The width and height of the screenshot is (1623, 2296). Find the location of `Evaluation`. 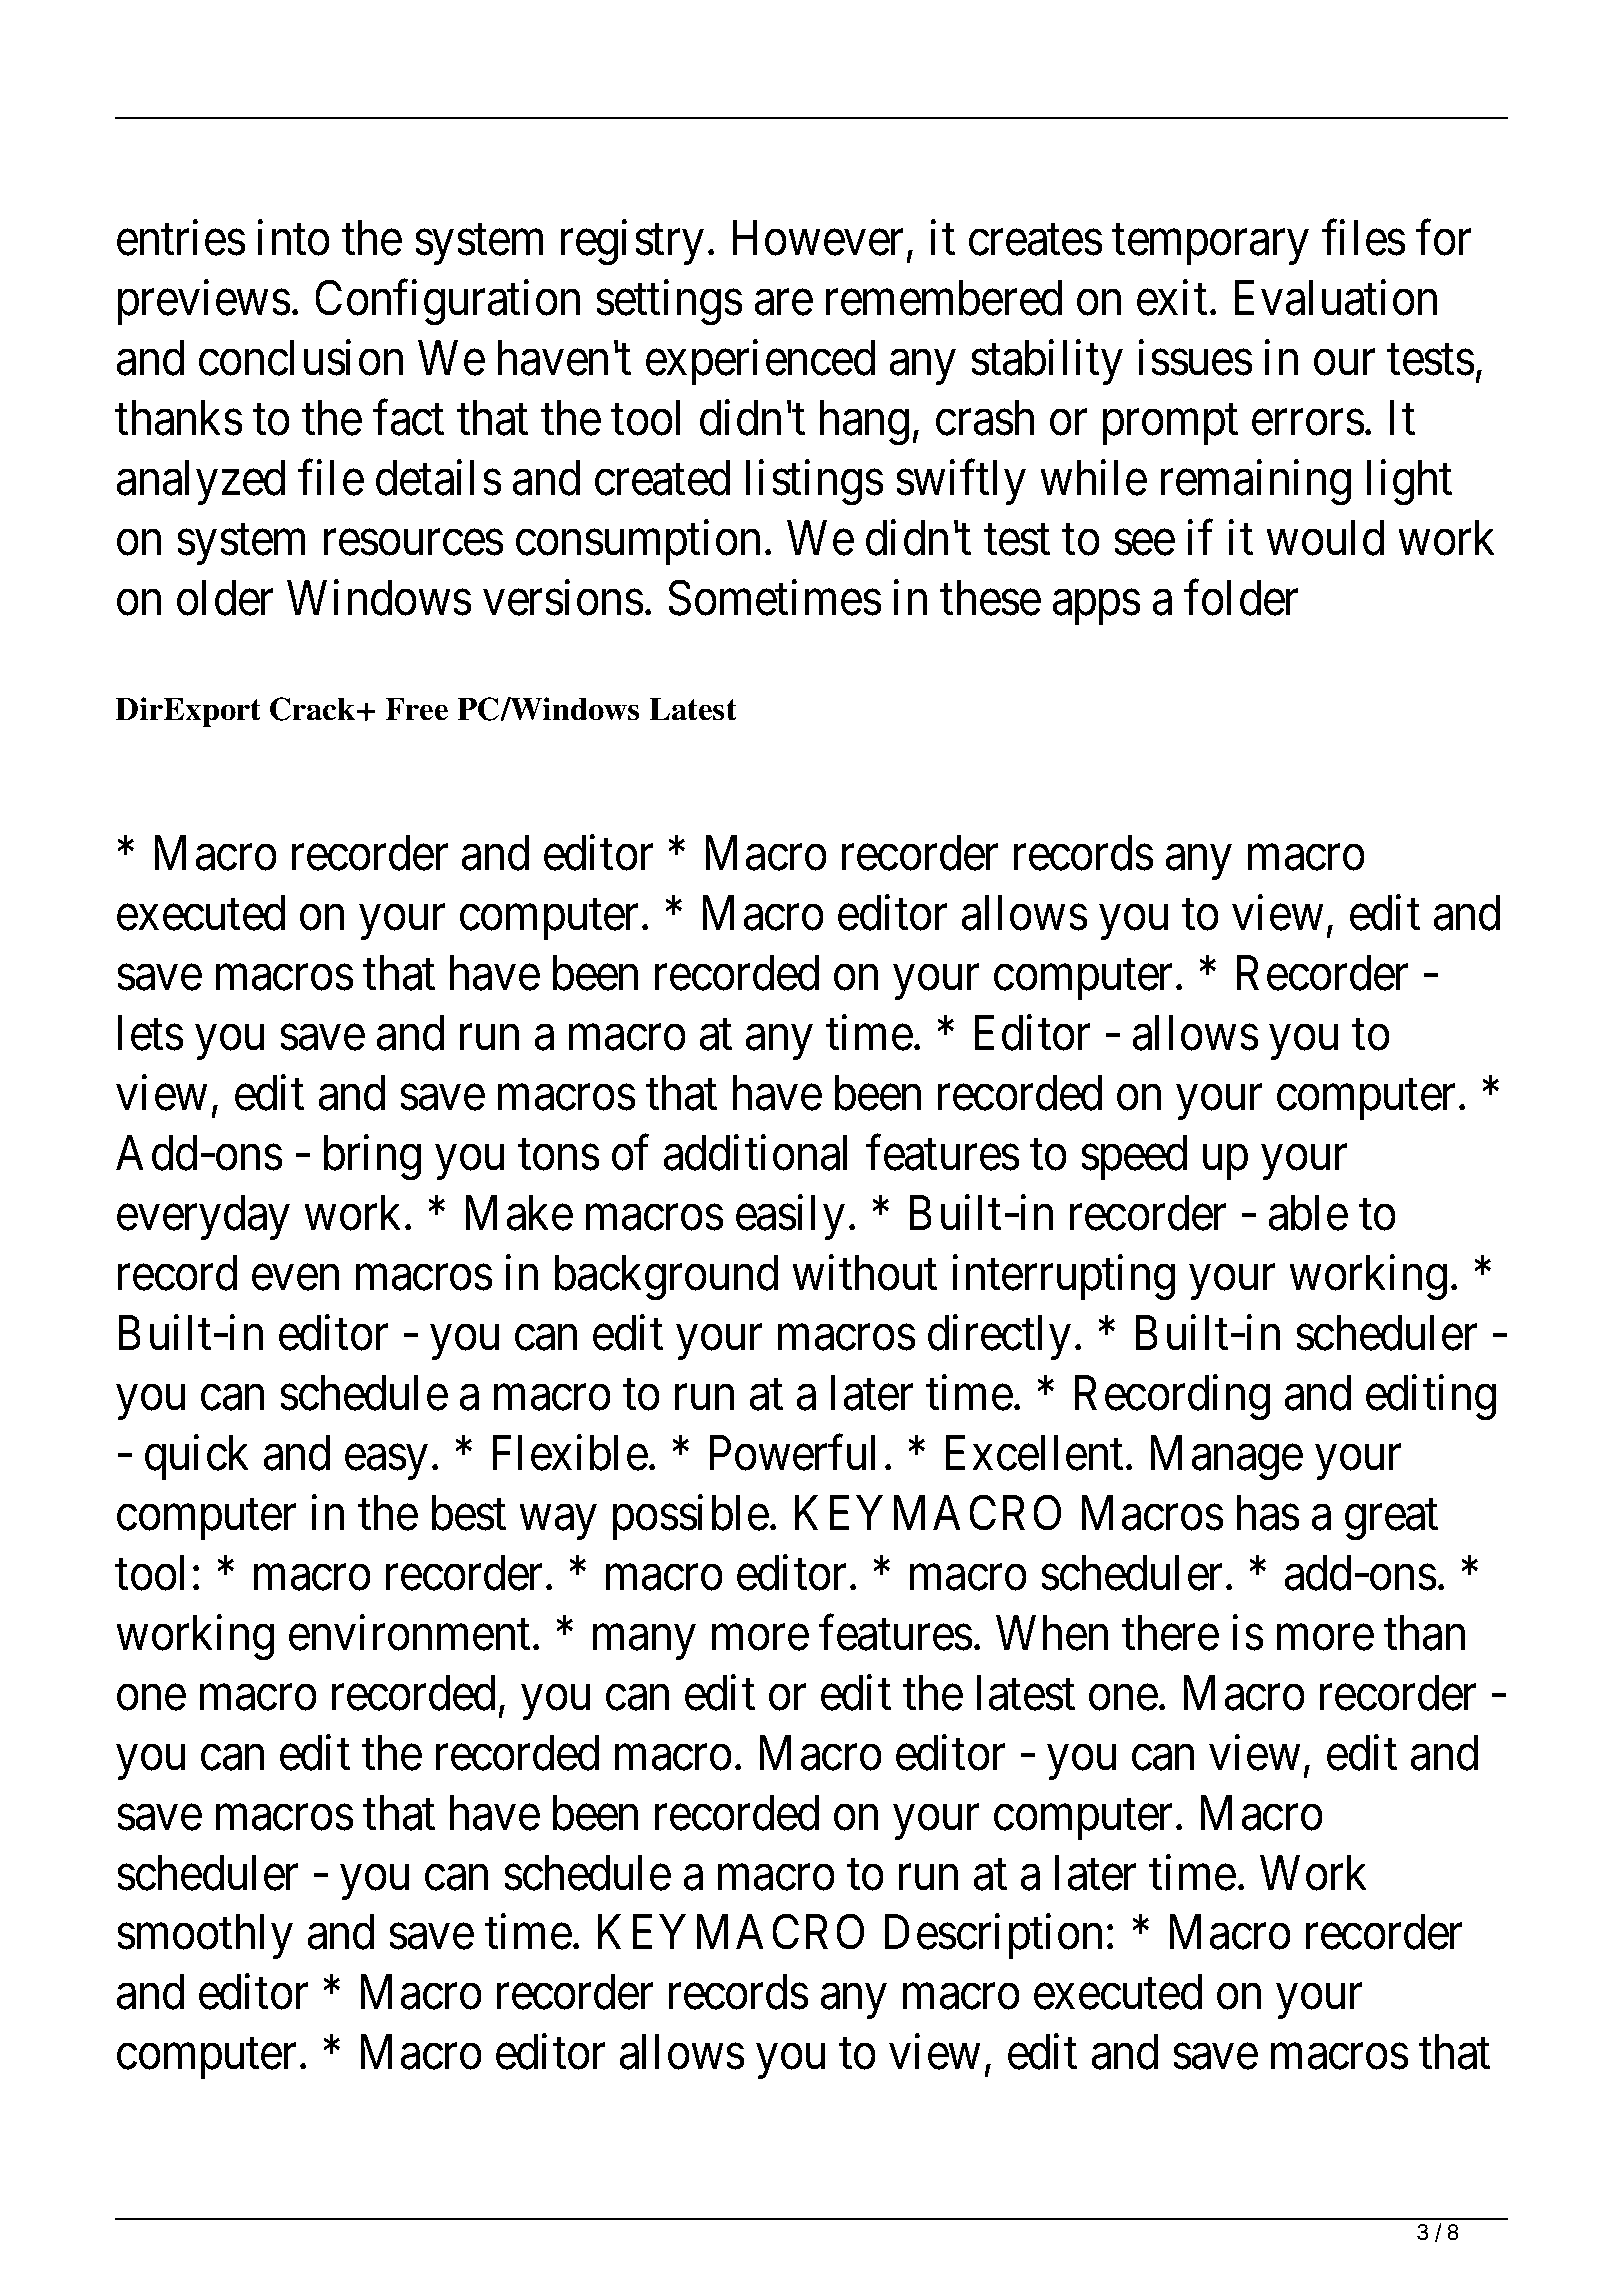

Evaluation is located at coordinates (1335, 298).
